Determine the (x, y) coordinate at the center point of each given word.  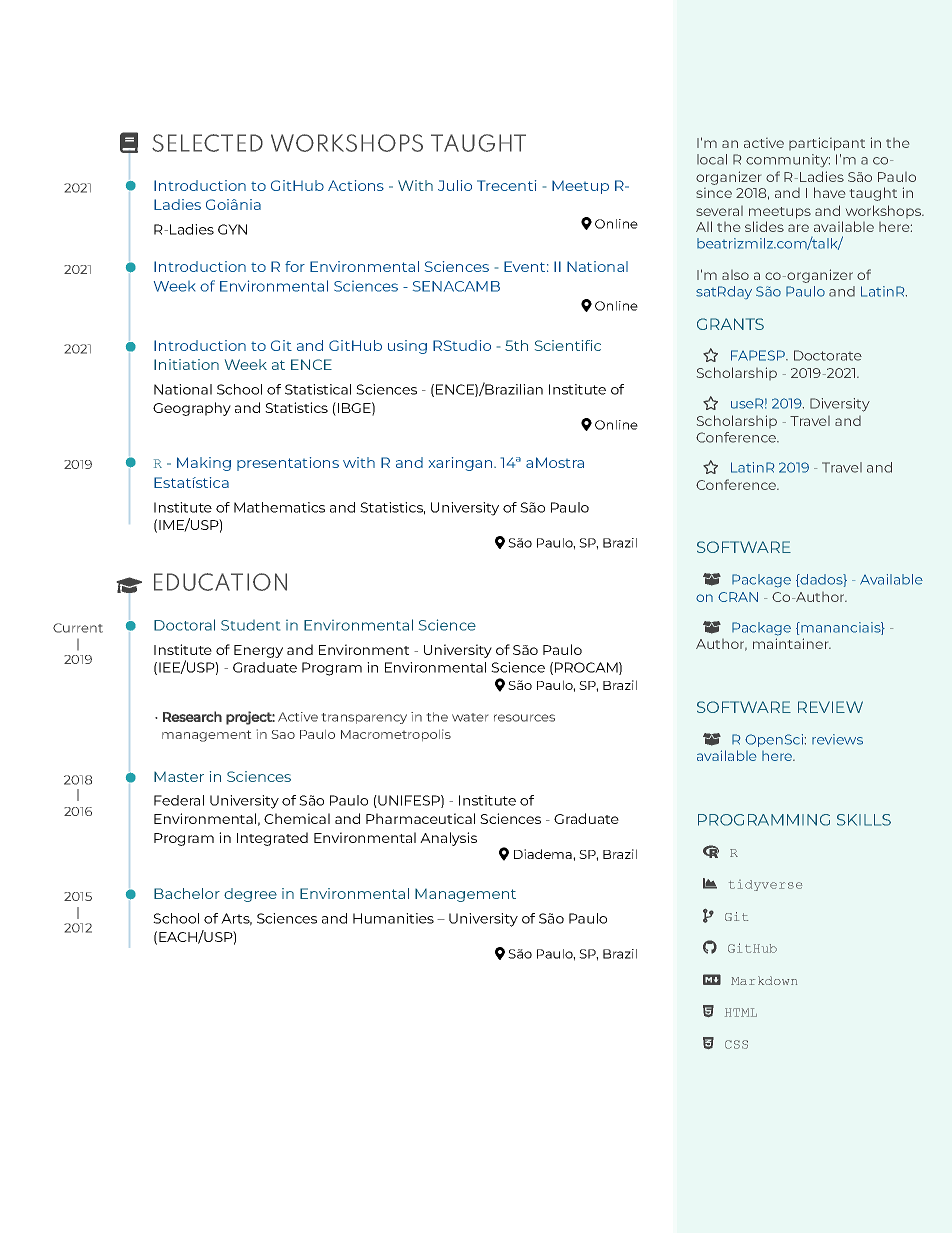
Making (204, 464)
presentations (288, 464)
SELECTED (207, 143)
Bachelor (187, 893)
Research (192, 716)
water (470, 717)
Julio (455, 185)
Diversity (840, 405)
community (788, 160)
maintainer (792, 643)
